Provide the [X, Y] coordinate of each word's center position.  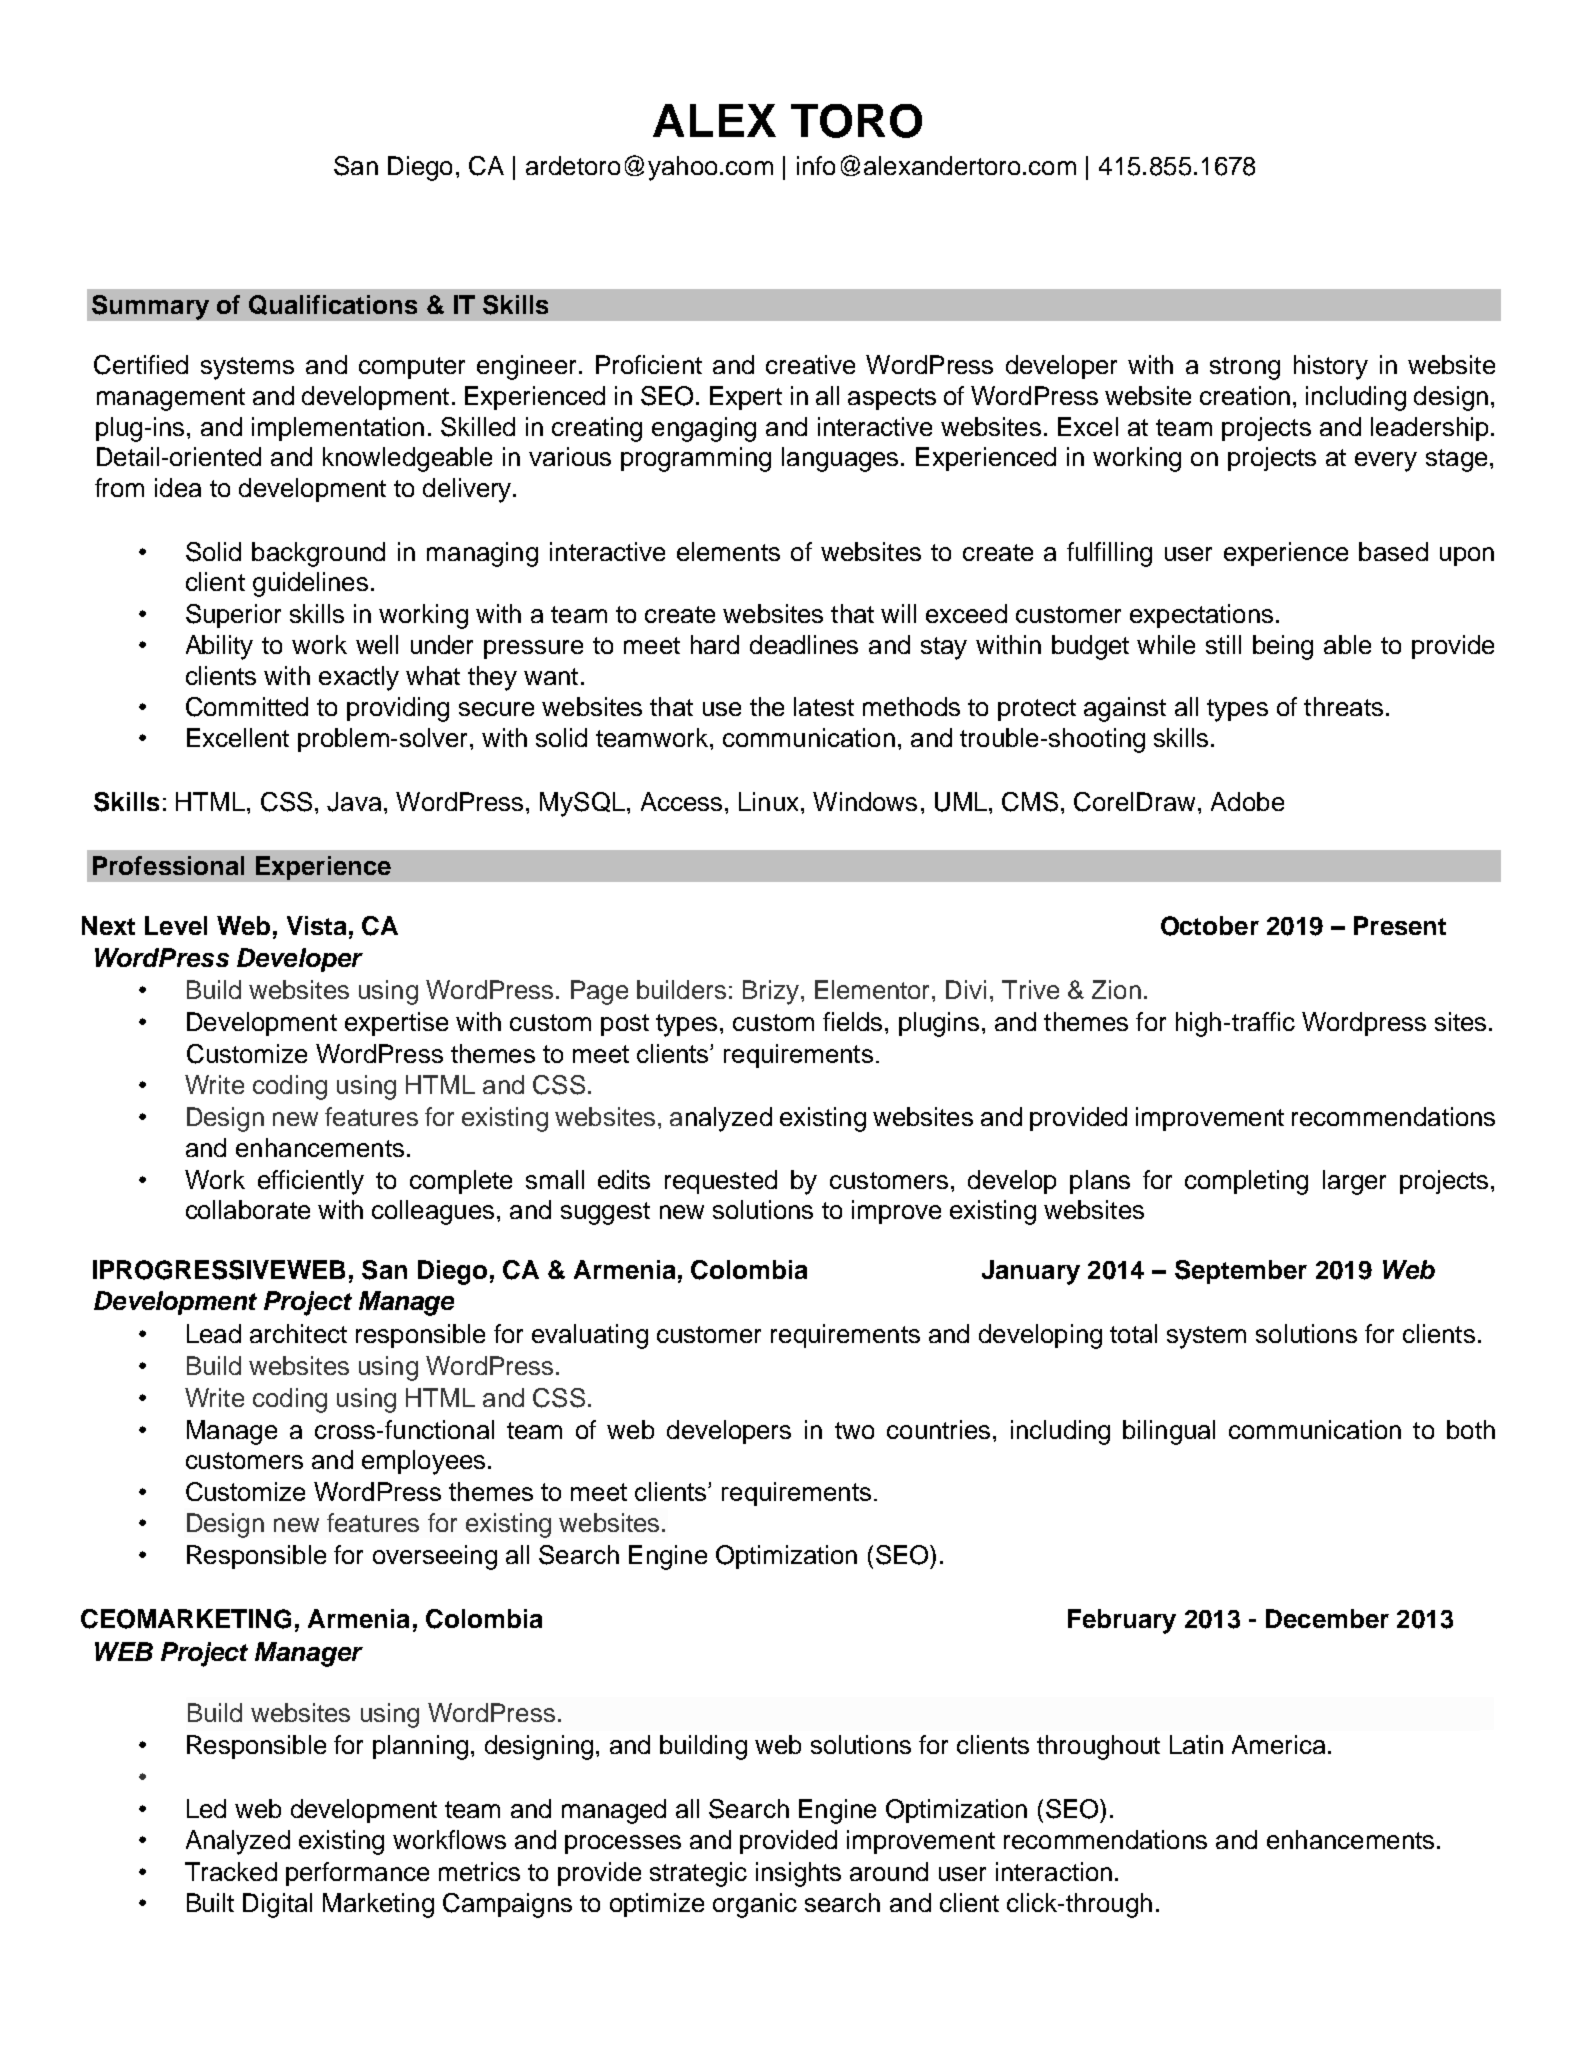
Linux [768, 801]
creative [810, 364]
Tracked [231, 1871]
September [1241, 1272]
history [1331, 367]
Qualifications [333, 305]
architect [298, 1333]
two [854, 1430]
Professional [168, 865]
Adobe [1247, 801]
